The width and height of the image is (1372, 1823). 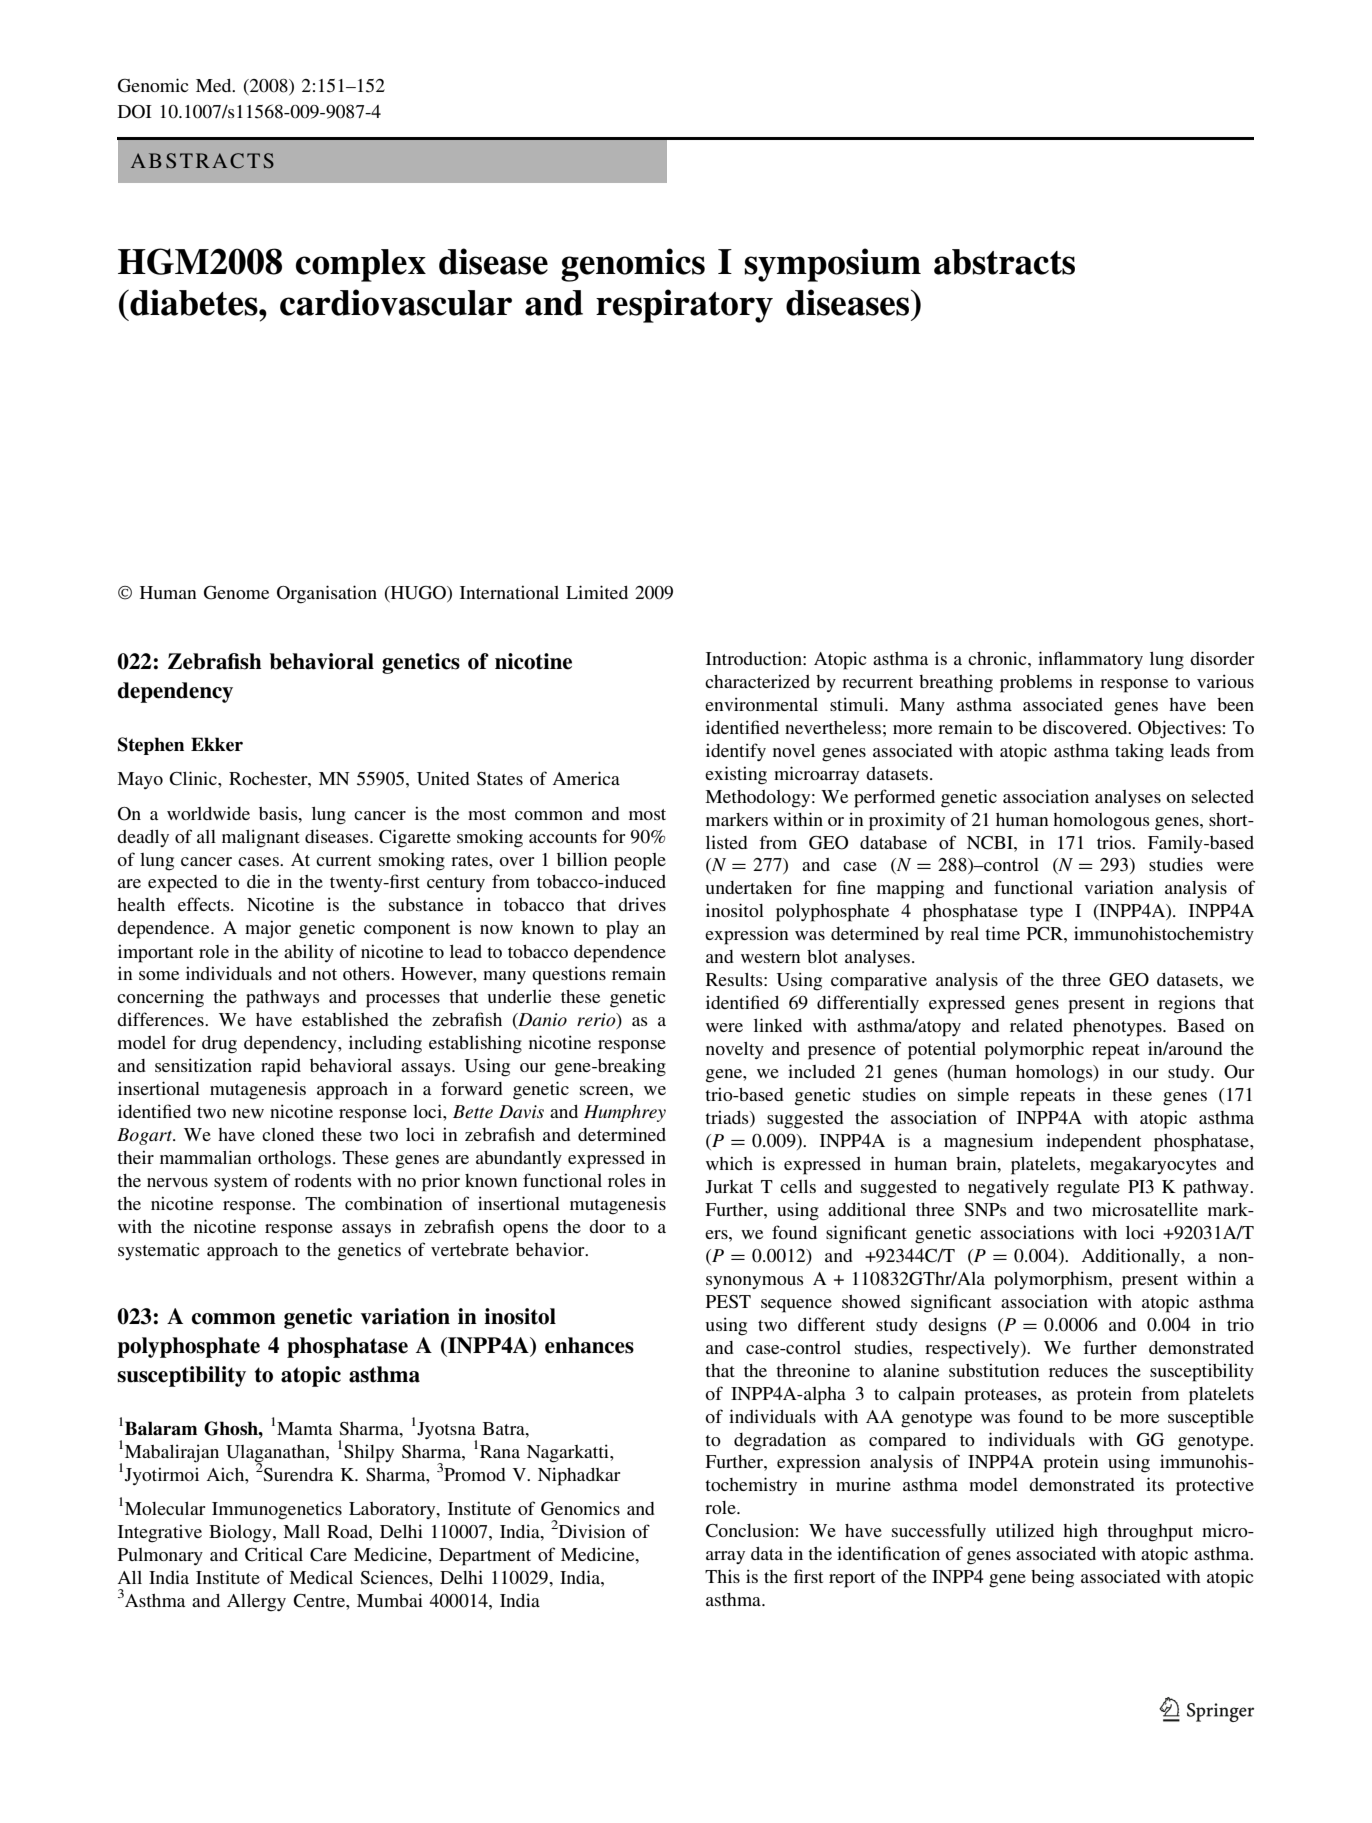 What do you see at coordinates (832, 265) in the image?
I see `symposium` at bounding box center [832, 265].
